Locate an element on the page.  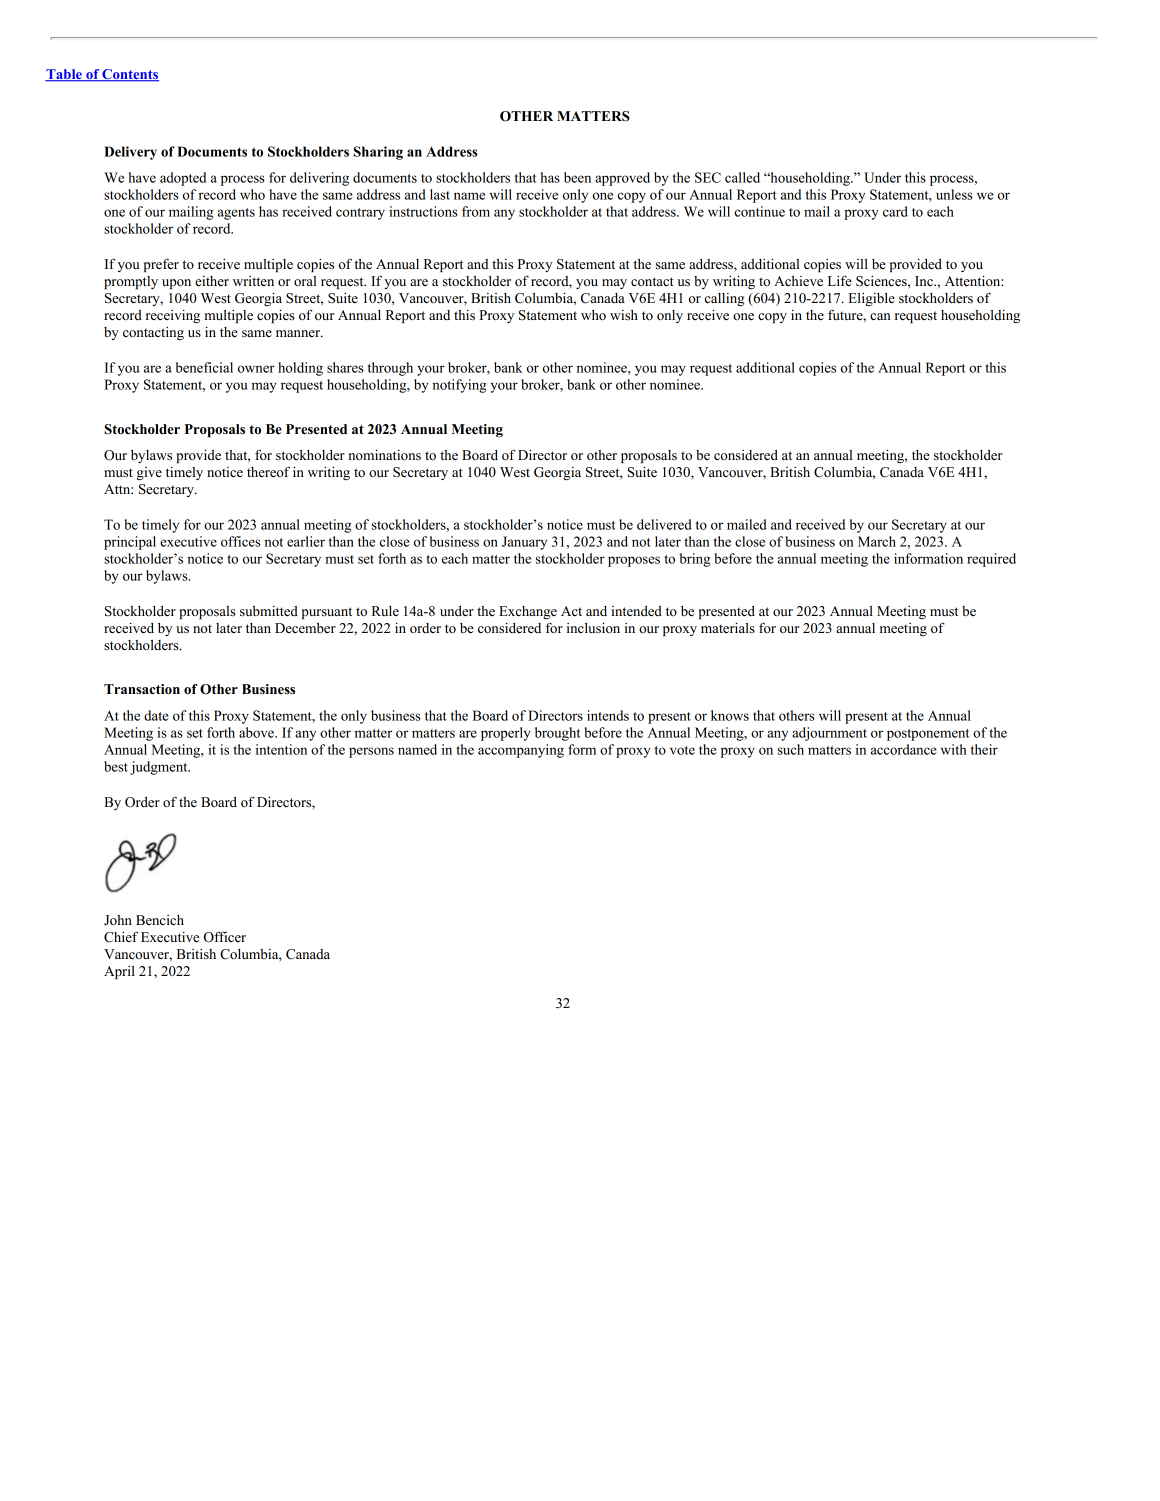
principal is located at coordinates (130, 543).
